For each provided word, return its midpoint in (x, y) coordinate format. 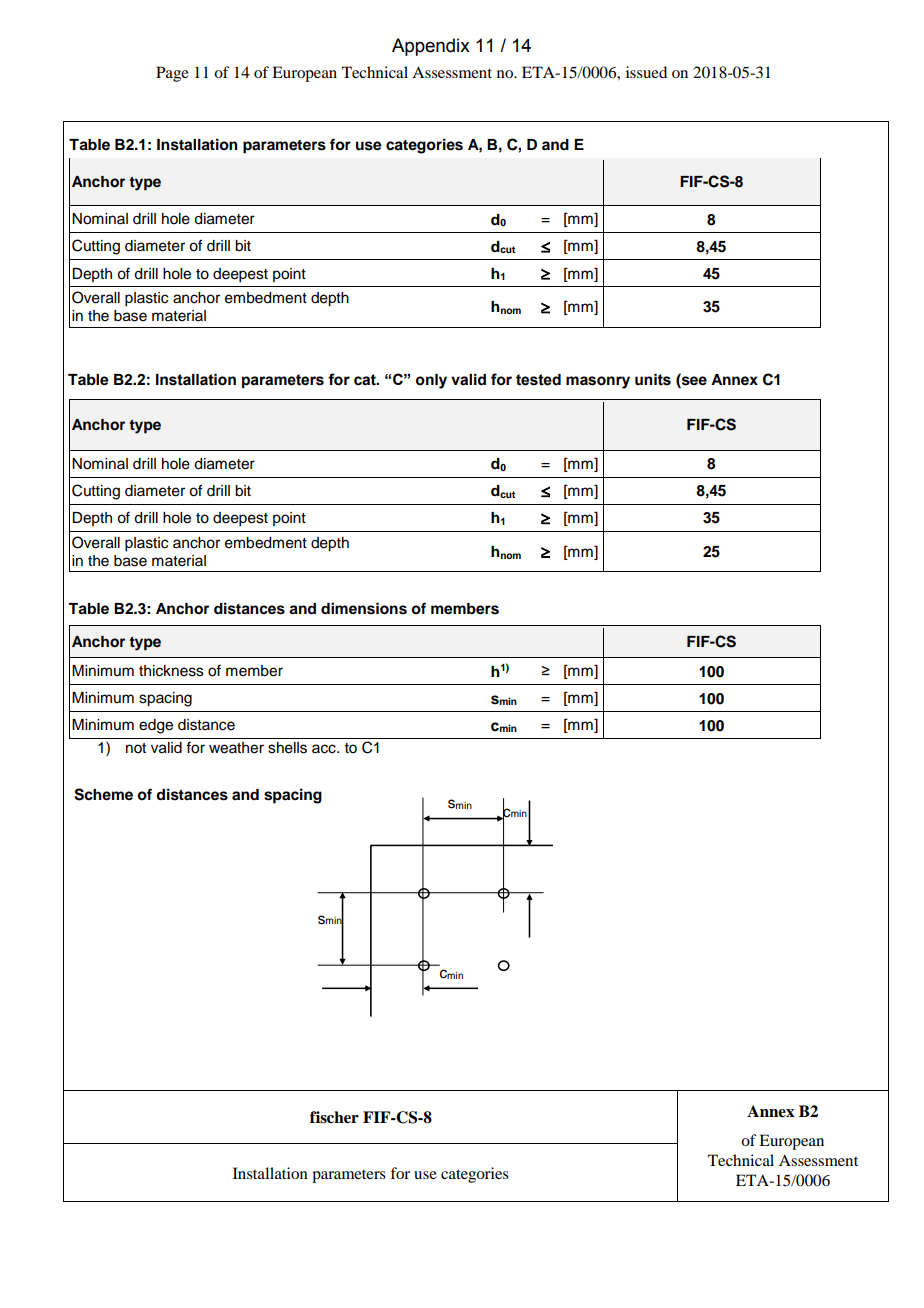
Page (172, 74)
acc (325, 749)
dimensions (364, 608)
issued (646, 72)
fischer (334, 1117)
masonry (598, 382)
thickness (171, 671)
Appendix (431, 47)
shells (287, 748)
